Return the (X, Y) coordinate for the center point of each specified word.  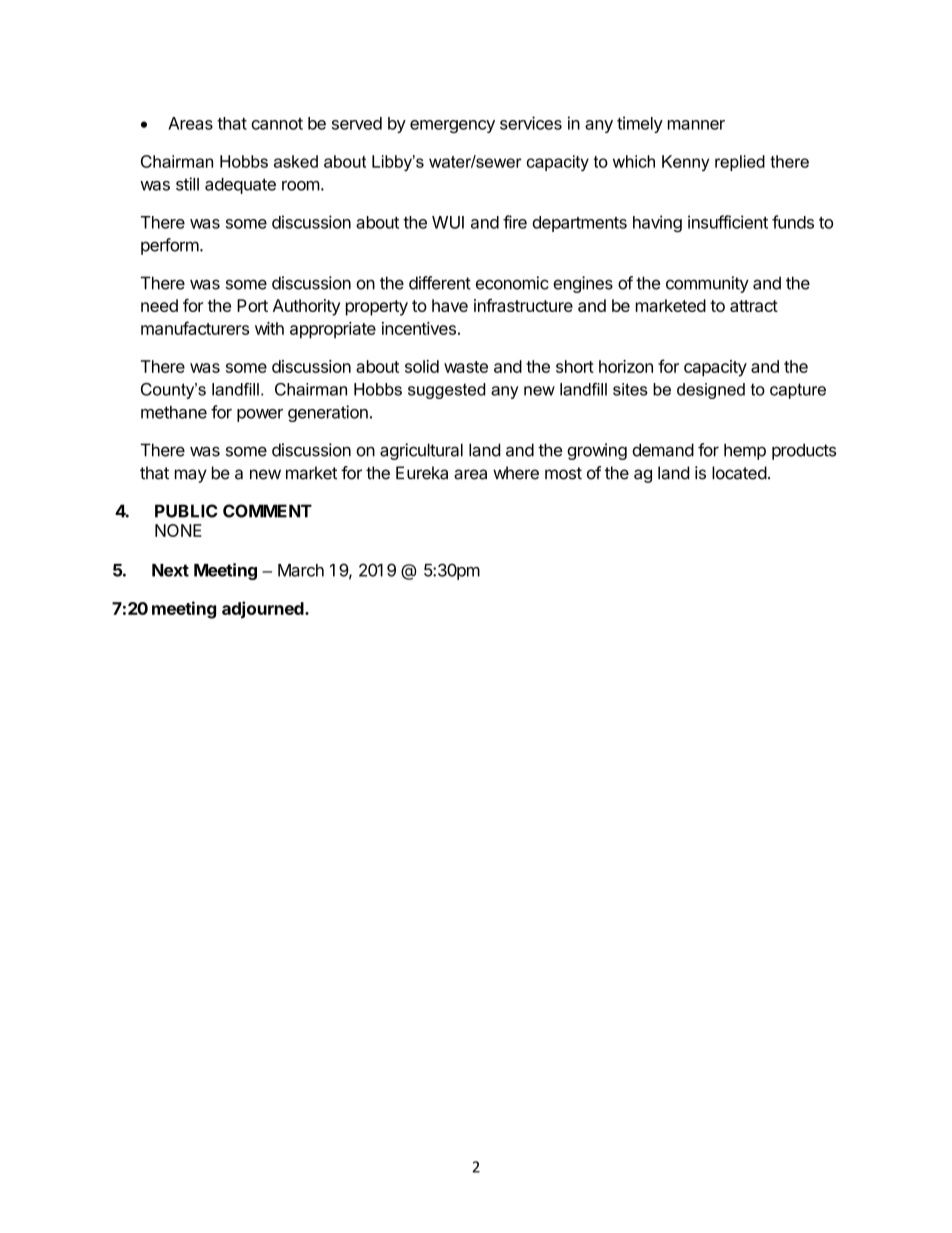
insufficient (728, 222)
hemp (745, 451)
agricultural (421, 451)
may (191, 476)
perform (170, 246)
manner (696, 125)
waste (466, 367)
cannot (277, 124)
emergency (452, 126)
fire (515, 222)
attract (754, 306)
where (516, 473)
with (269, 328)
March (301, 570)
